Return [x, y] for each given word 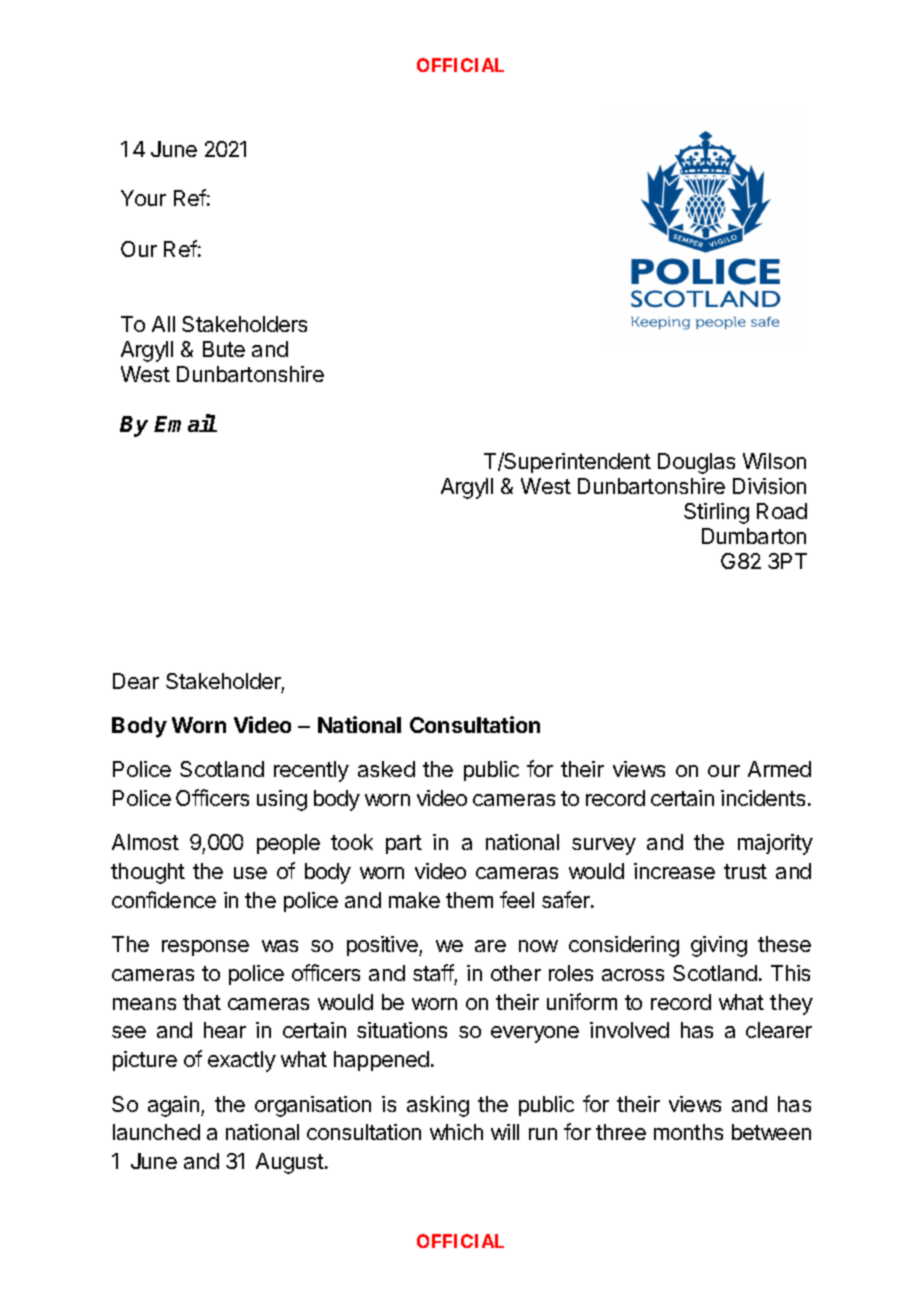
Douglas [696, 463]
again [175, 1106]
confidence [164, 899]
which [456, 1132]
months [688, 1132]
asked [386, 769]
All [163, 324]
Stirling [716, 513]
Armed [779, 769]
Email [185, 423]
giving [719, 946]
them [469, 900]
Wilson [774, 461]
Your [143, 198]
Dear [136, 681]
